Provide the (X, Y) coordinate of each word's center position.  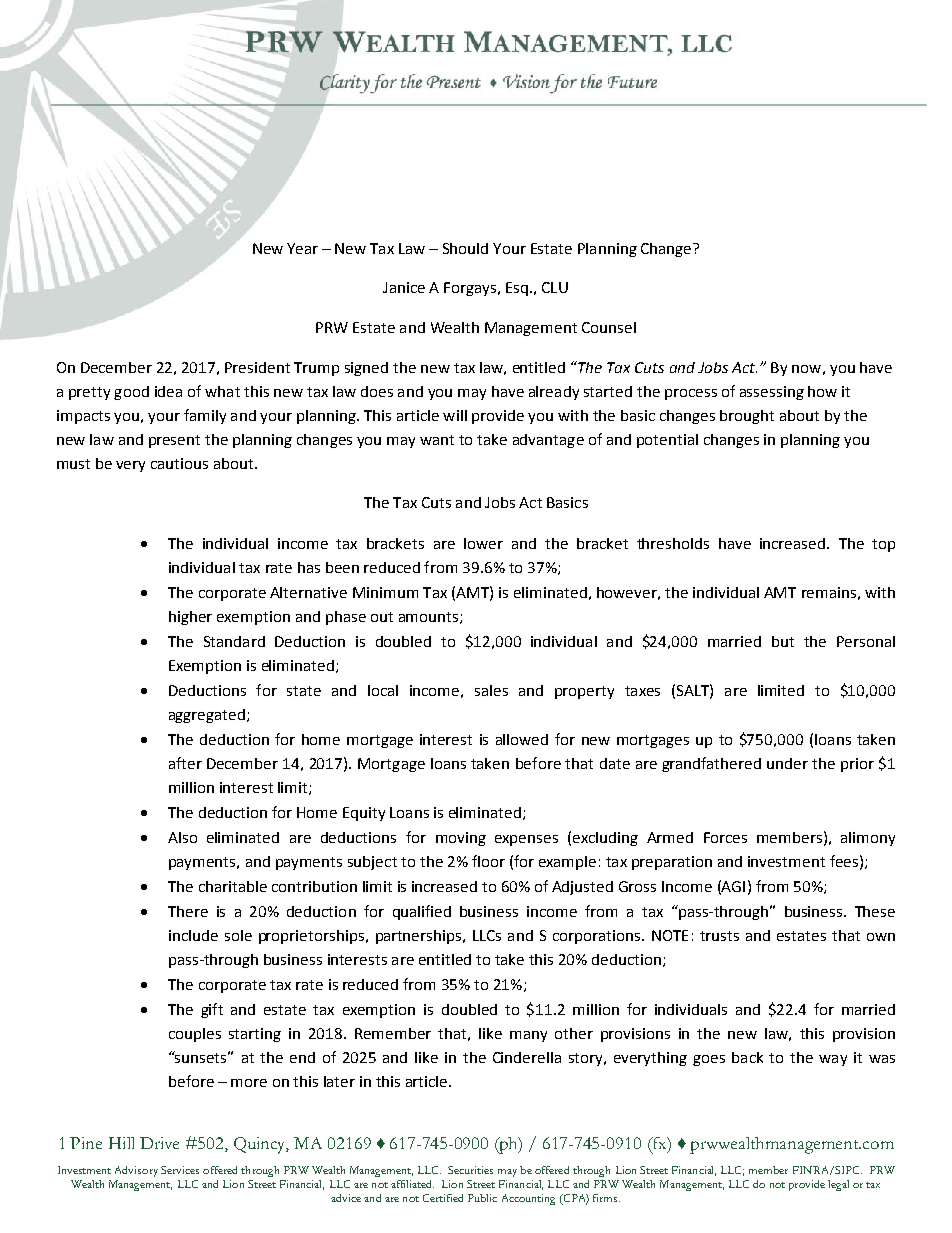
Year (302, 248)
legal (838, 1185)
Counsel (609, 327)
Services (180, 1170)
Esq (517, 289)
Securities (470, 1170)
